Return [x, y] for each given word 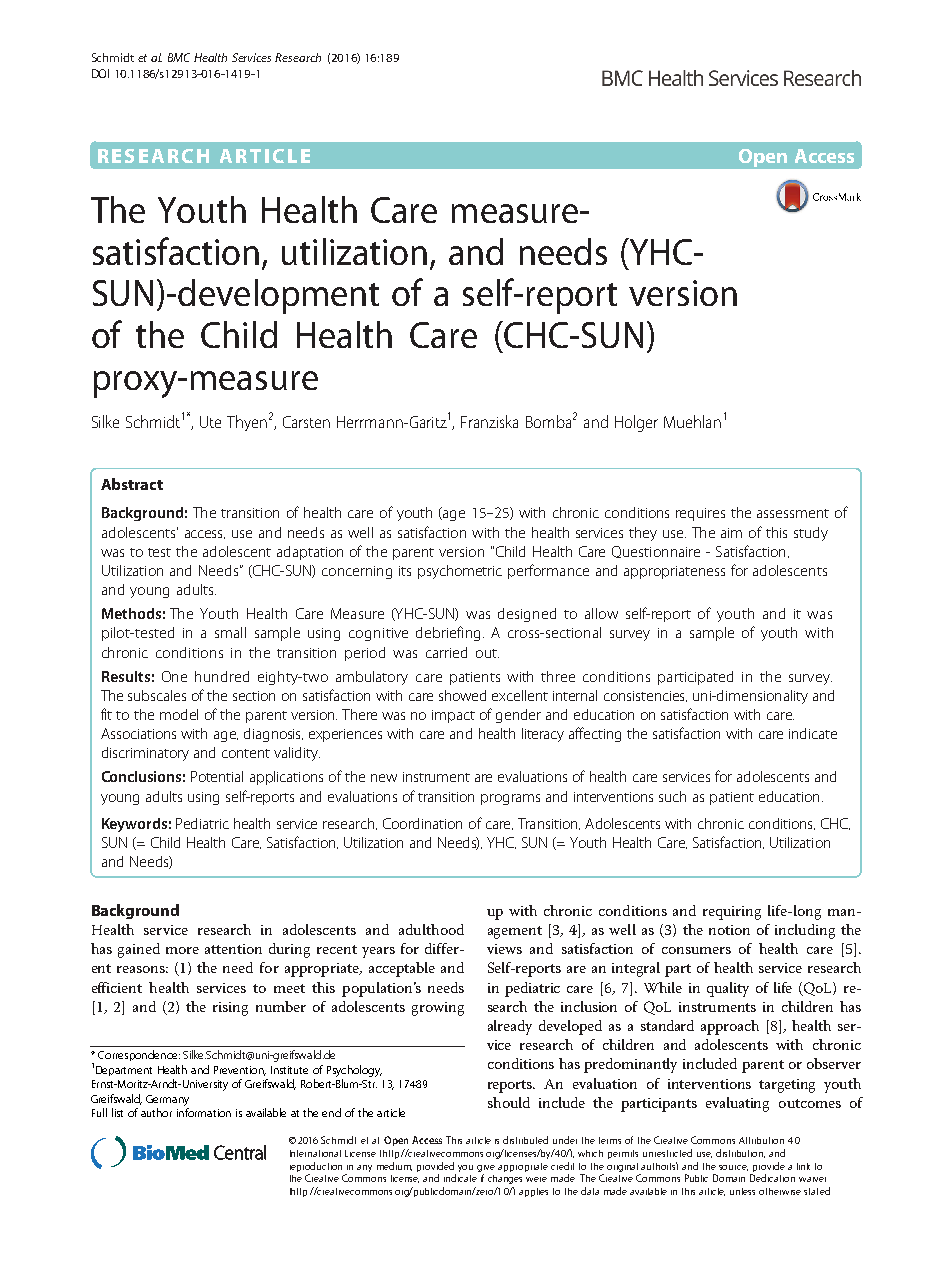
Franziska [489, 421]
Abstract [132, 484]
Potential [217, 776]
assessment [793, 513]
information [204, 1112]
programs [510, 799]
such [672, 796]
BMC [179, 57]
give [486, 1168]
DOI [100, 73]
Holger [636, 423]
